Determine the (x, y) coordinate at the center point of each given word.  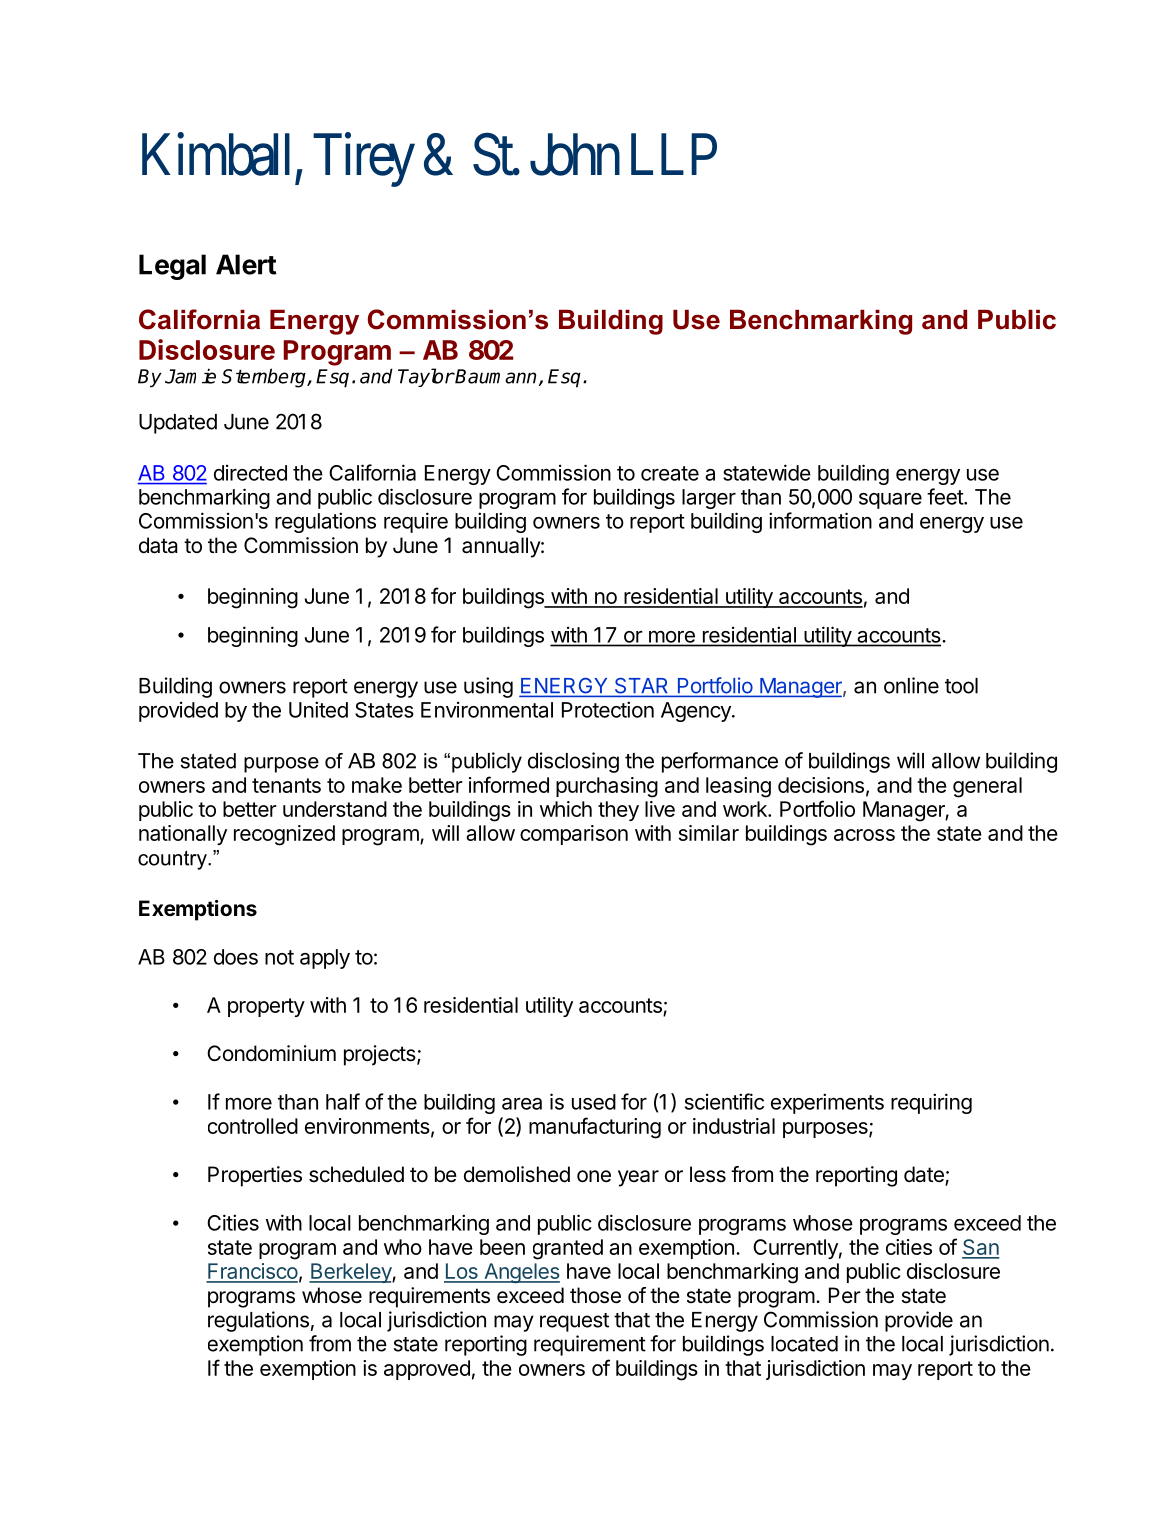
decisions (821, 785)
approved (427, 1370)
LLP (674, 155)
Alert (246, 264)
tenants (286, 785)
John (575, 154)
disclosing (573, 762)
